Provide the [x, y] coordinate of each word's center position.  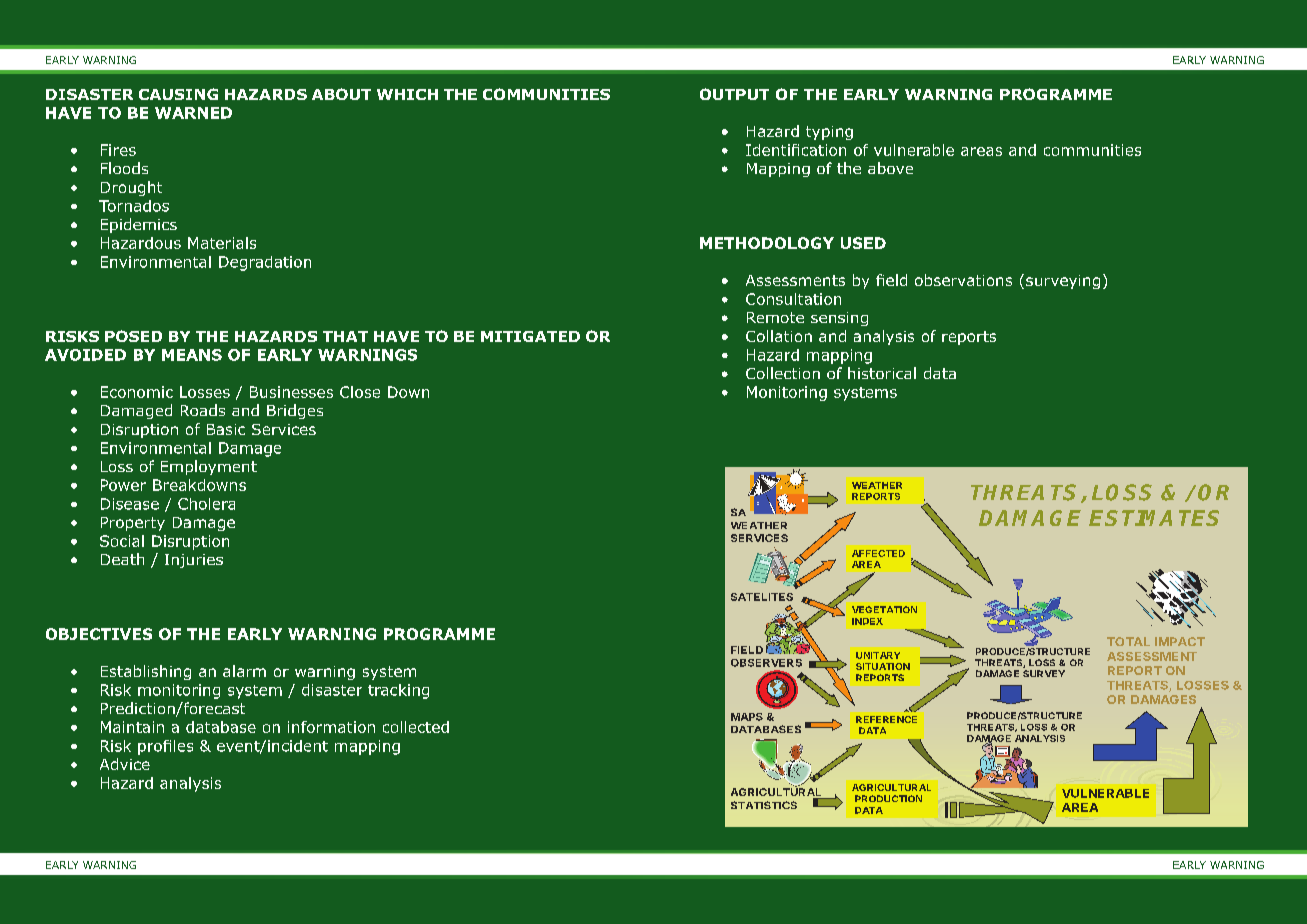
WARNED [193, 113]
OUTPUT [734, 94]
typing [829, 133]
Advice [125, 764]
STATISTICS [764, 805]
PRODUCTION [888, 798]
